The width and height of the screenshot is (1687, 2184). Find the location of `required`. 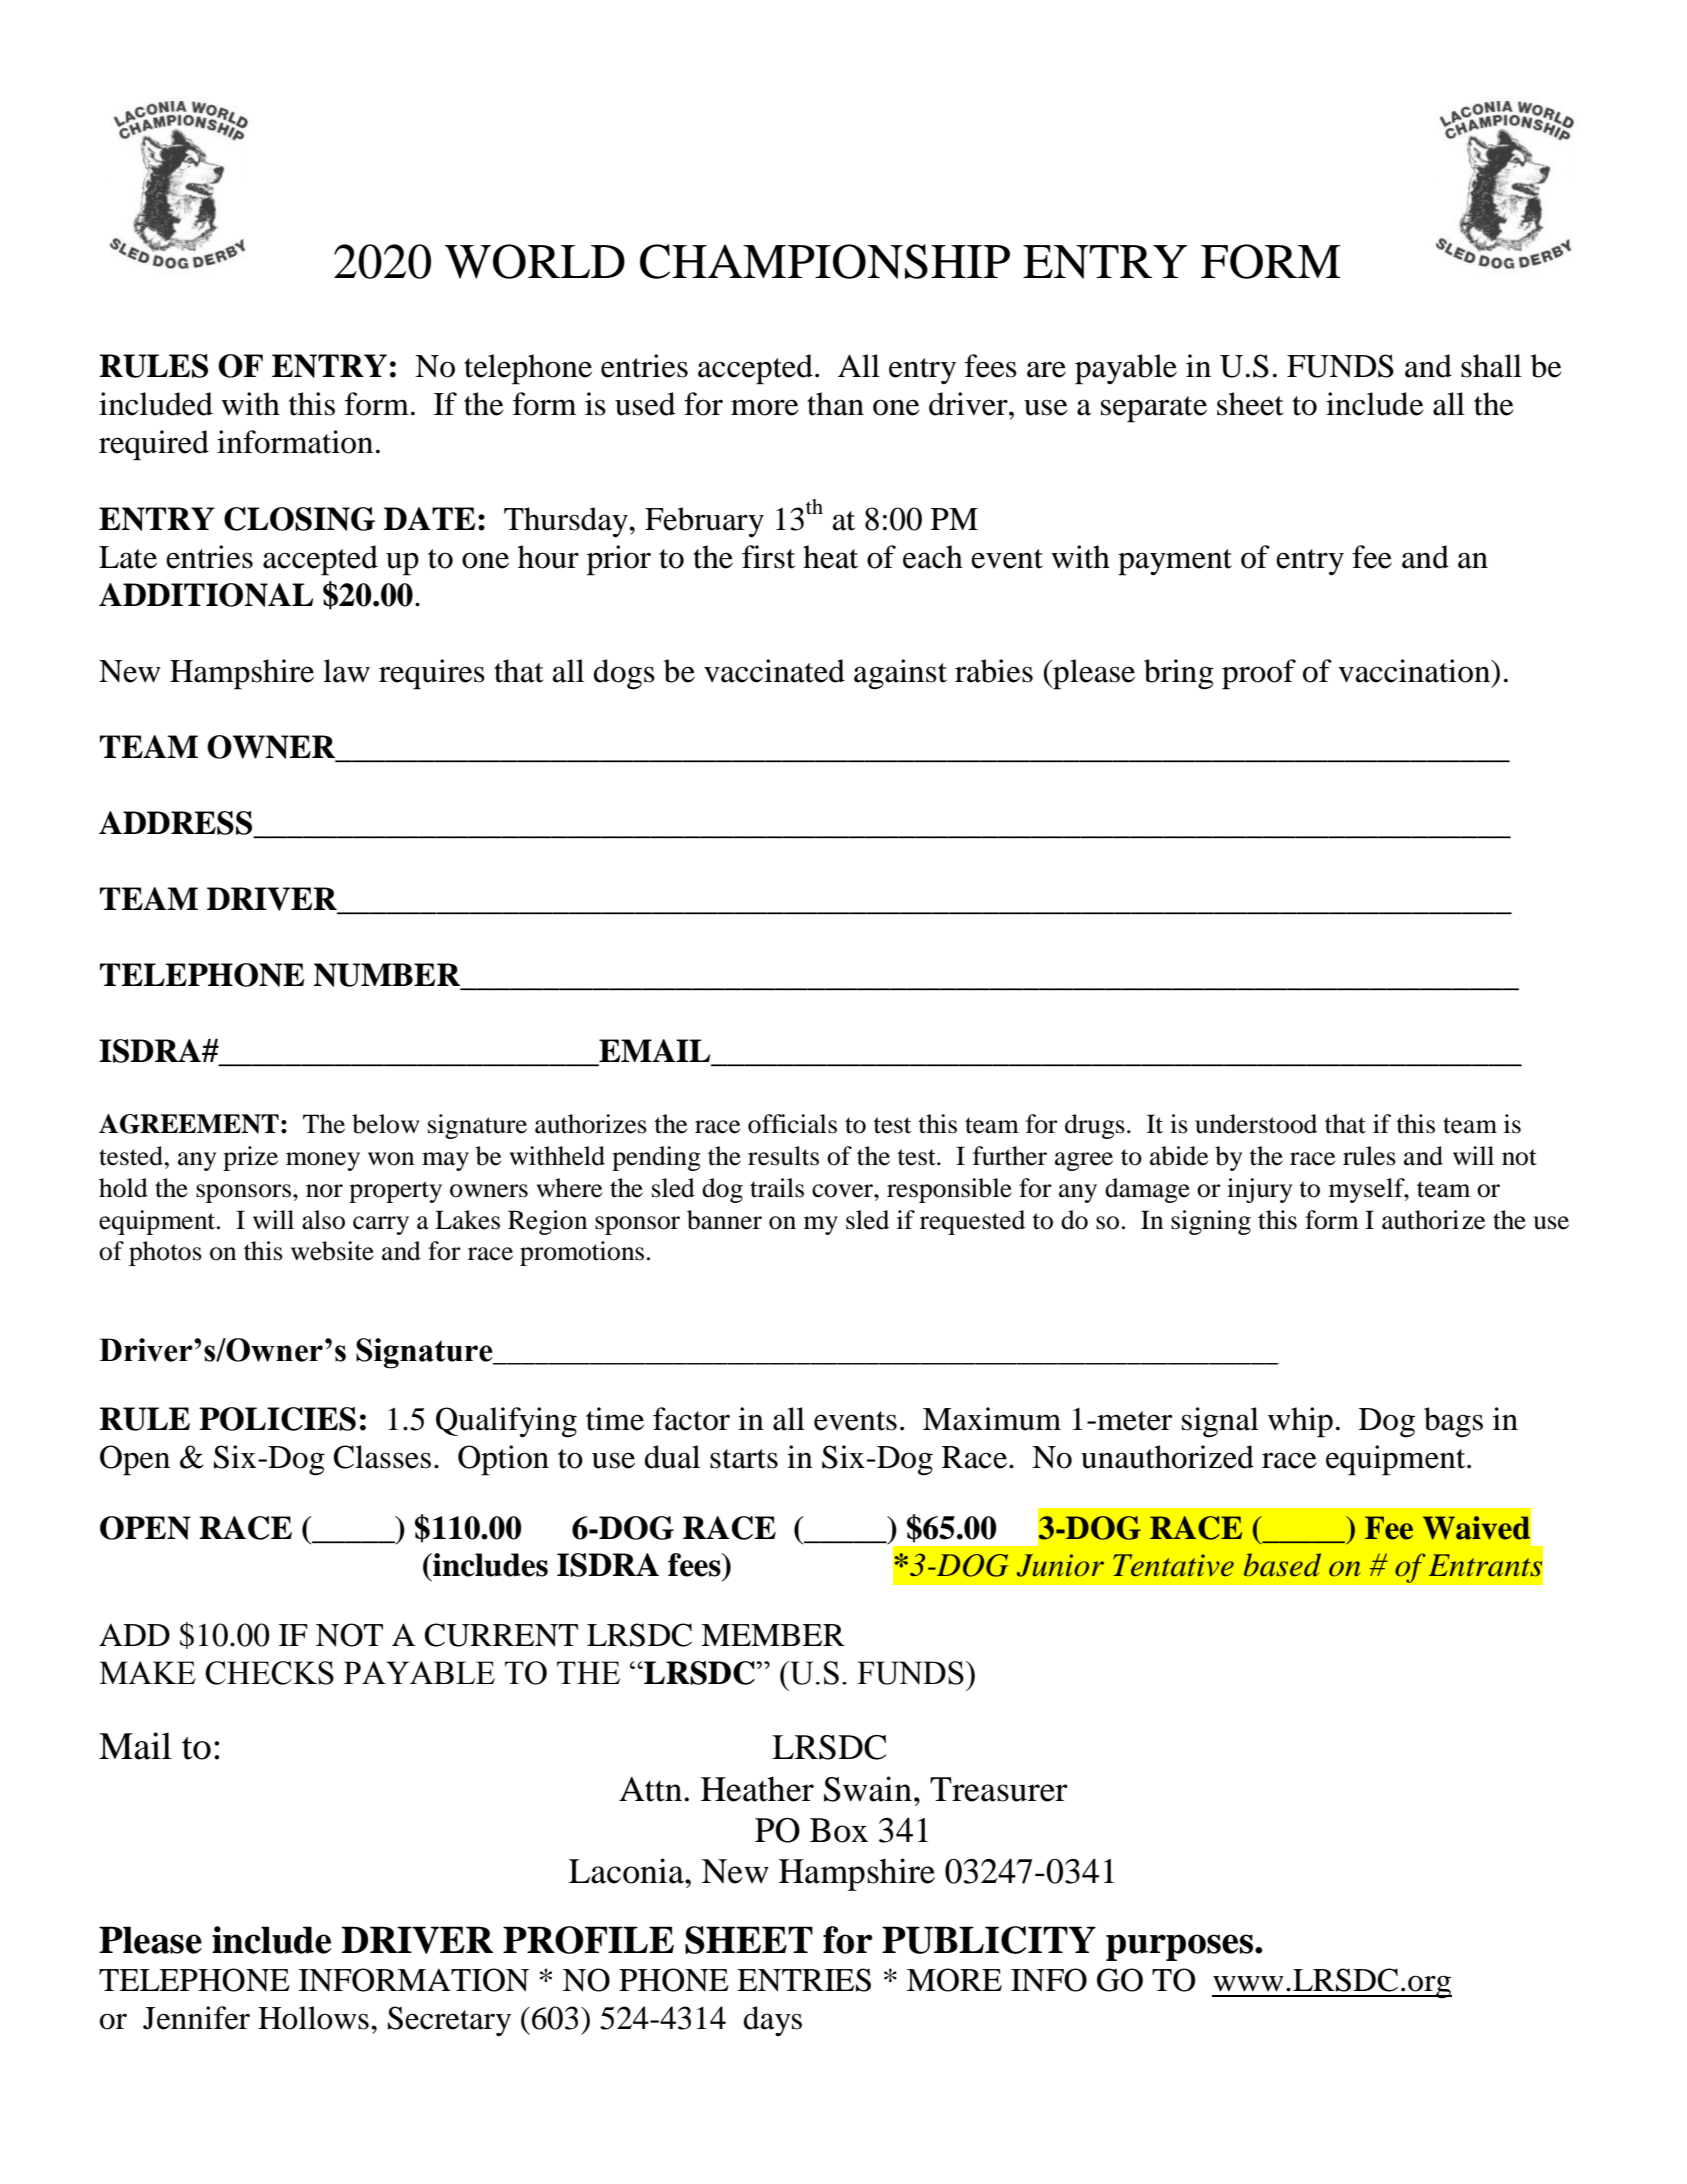

required is located at coordinates (154, 445).
